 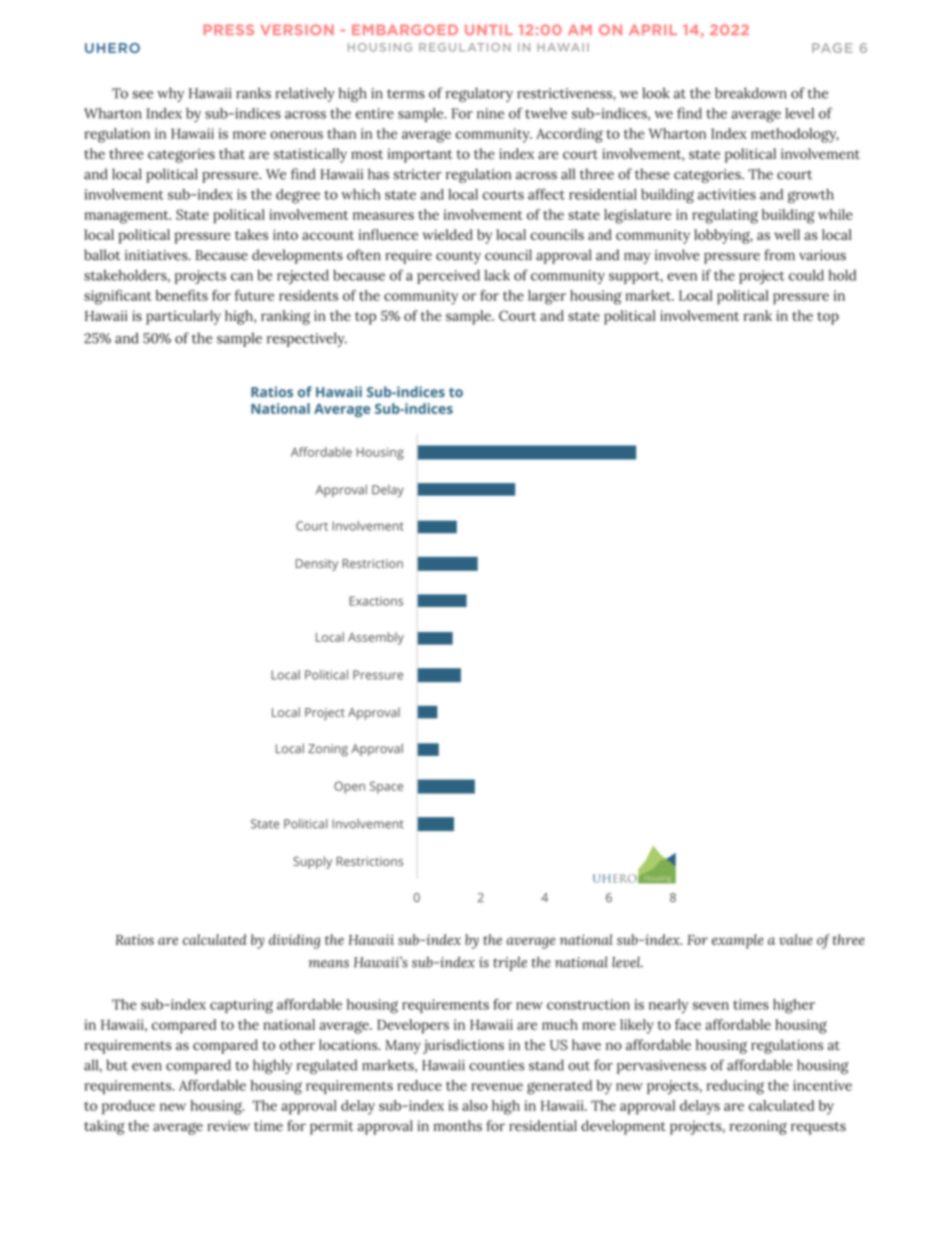 I want to click on Assembly, so click(x=376, y=638).
